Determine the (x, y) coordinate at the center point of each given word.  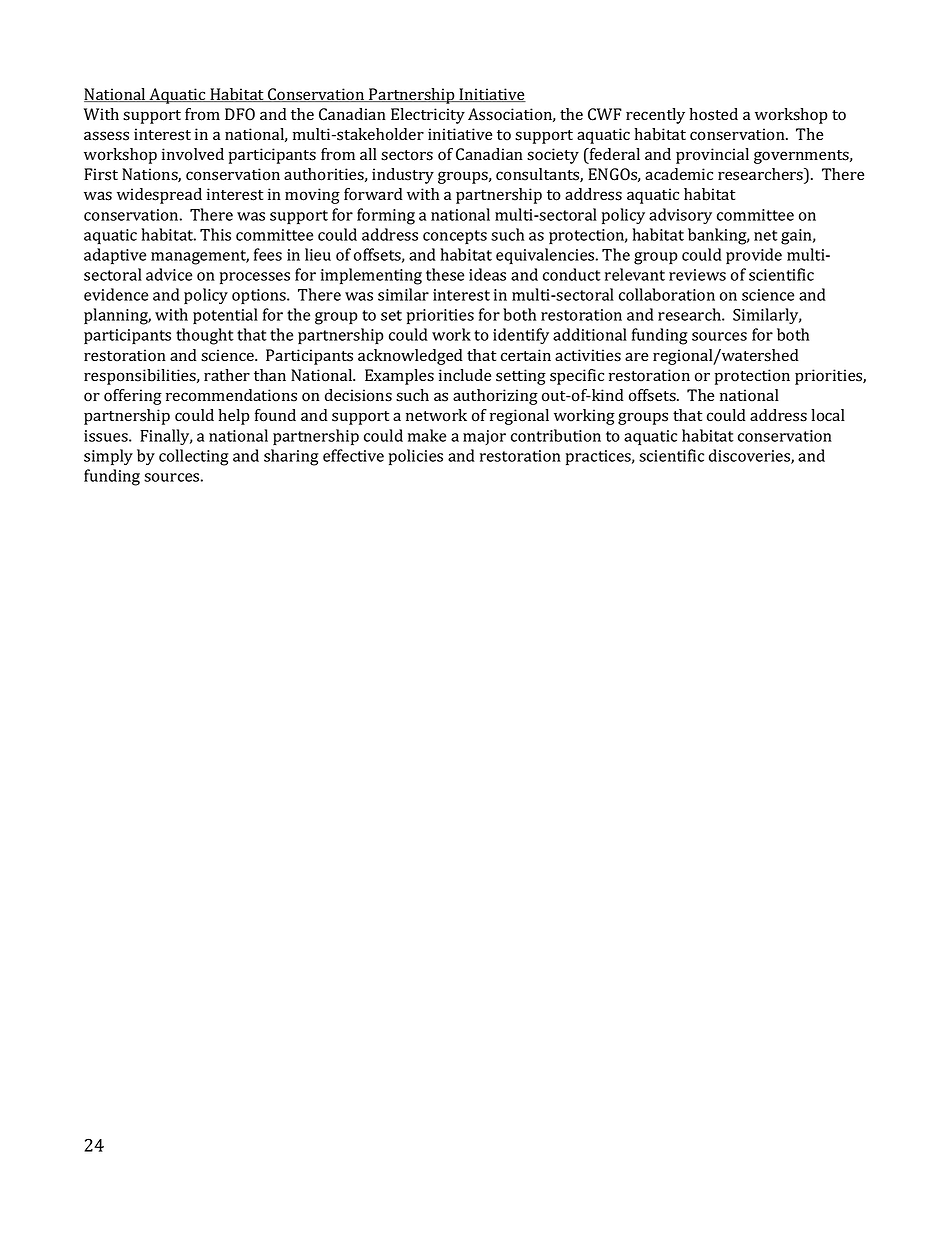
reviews (697, 275)
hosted (713, 114)
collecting (194, 457)
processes (255, 278)
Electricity (428, 116)
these (445, 274)
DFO (240, 114)
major (484, 437)
